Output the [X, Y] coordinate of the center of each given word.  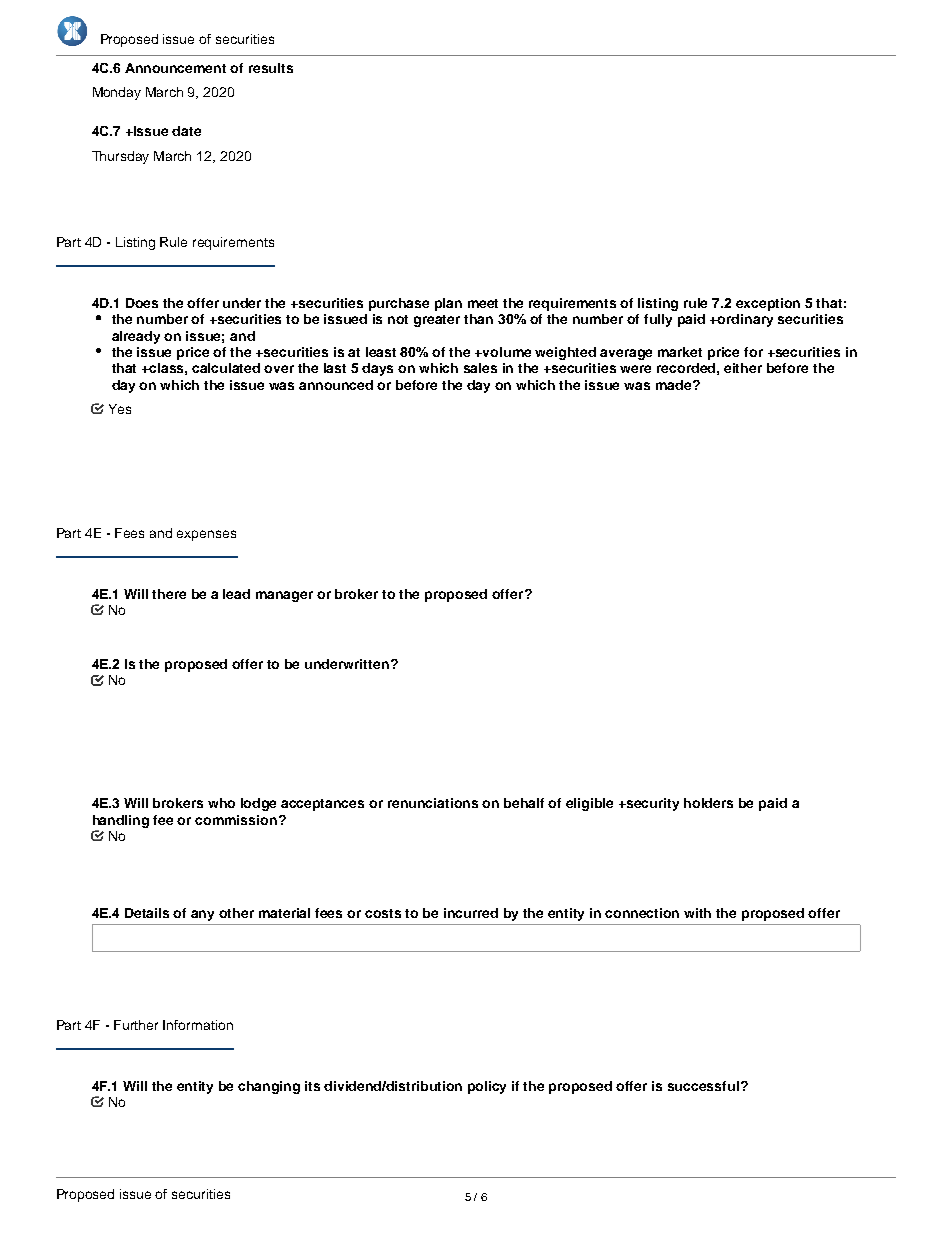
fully [658, 320]
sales [480, 368]
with [697, 913]
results [271, 68]
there [169, 594]
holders [708, 803]
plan [448, 304]
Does [142, 303]
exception [768, 304]
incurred [471, 913]
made [675, 385]
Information [198, 1025]
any [202, 915]
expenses [206, 535]
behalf [524, 803]
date [186, 131]
